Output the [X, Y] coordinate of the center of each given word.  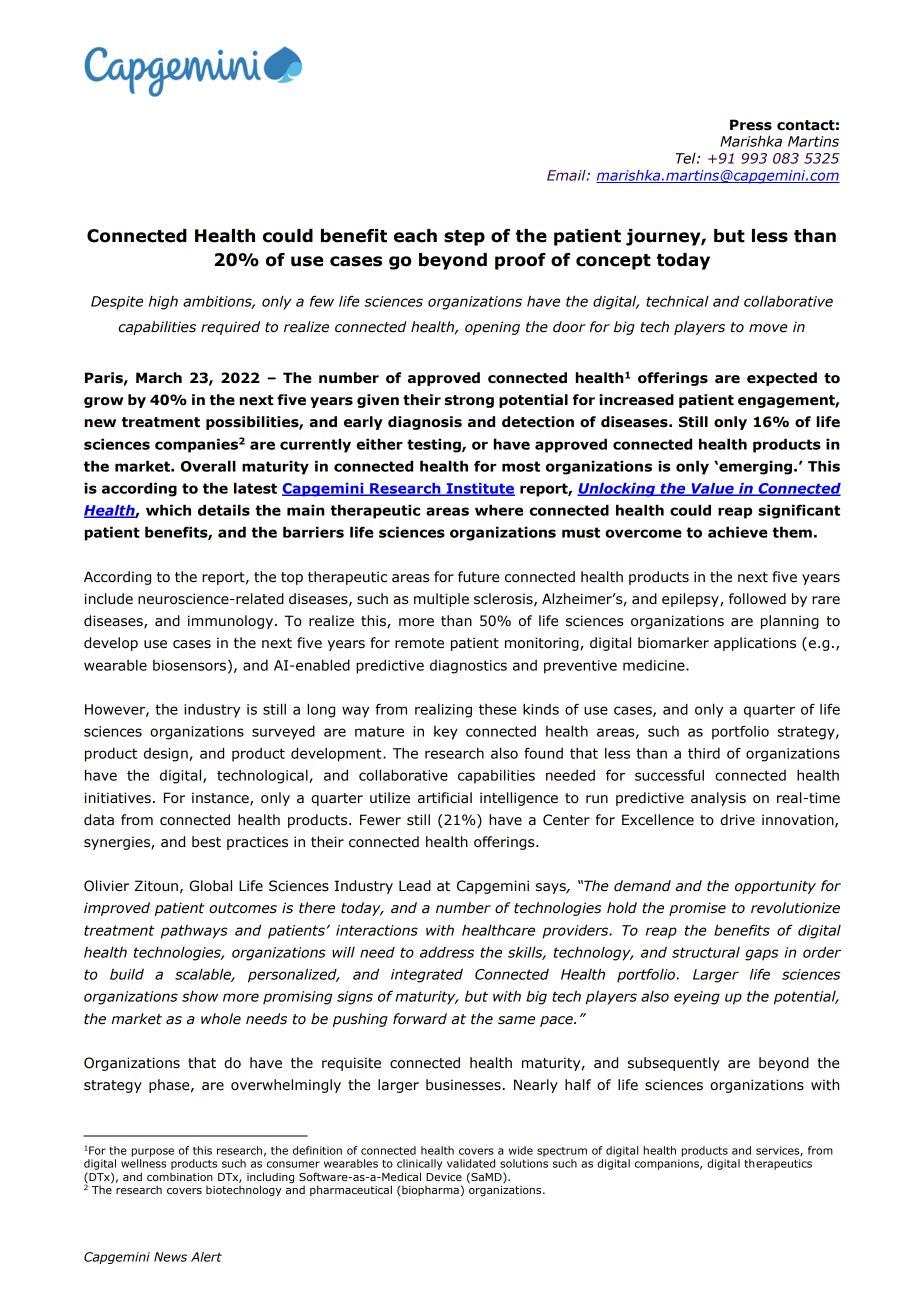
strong [469, 401]
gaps [761, 955]
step [464, 238]
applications [755, 644]
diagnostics [468, 667]
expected [782, 379]
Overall [208, 466]
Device [444, 1177]
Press [751, 125]
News [170, 1257]
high [163, 302]
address [447, 952]
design [167, 755]
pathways [194, 932]
